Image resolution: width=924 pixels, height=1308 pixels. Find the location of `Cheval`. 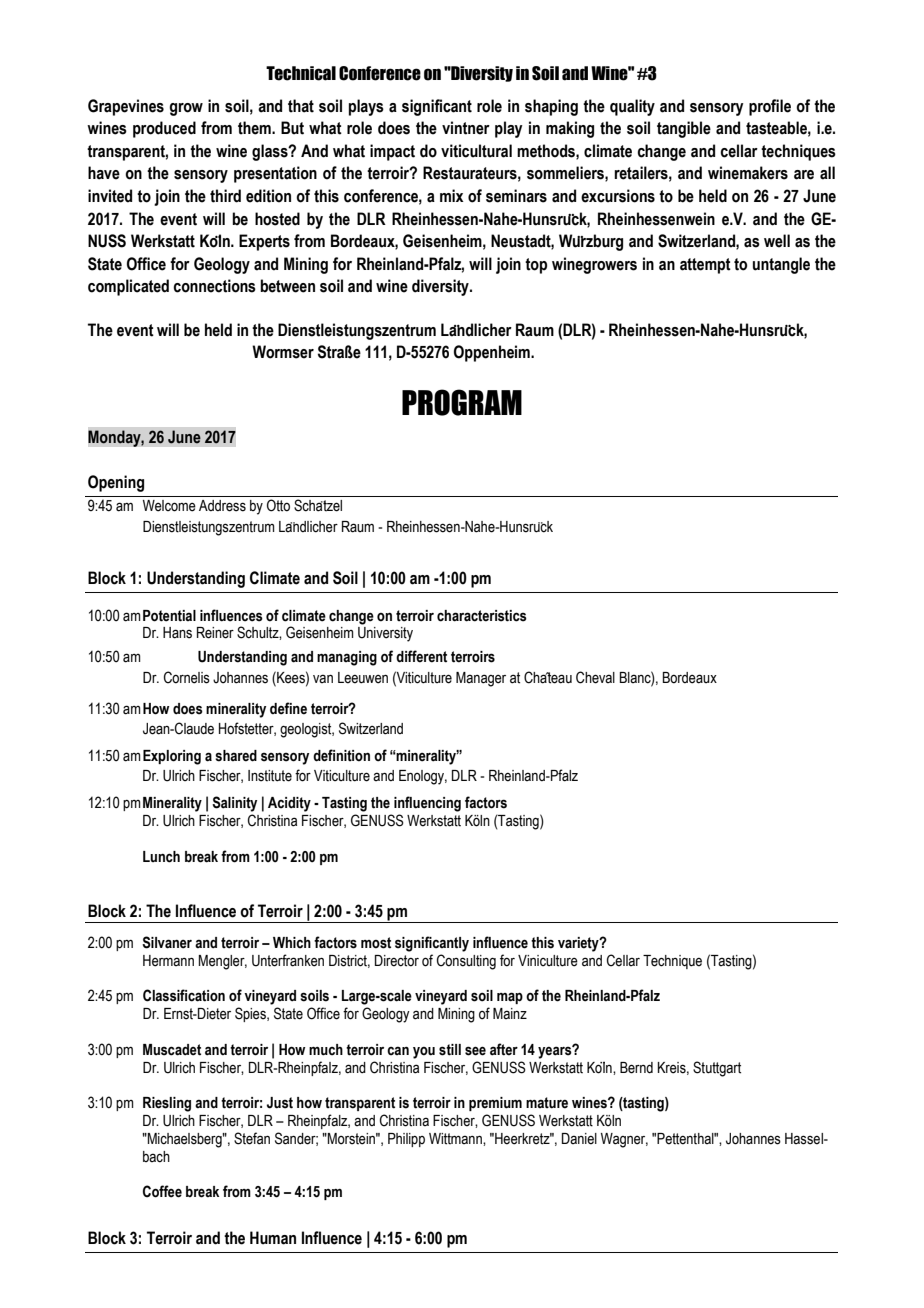

Cheval is located at coordinates (595, 677).
